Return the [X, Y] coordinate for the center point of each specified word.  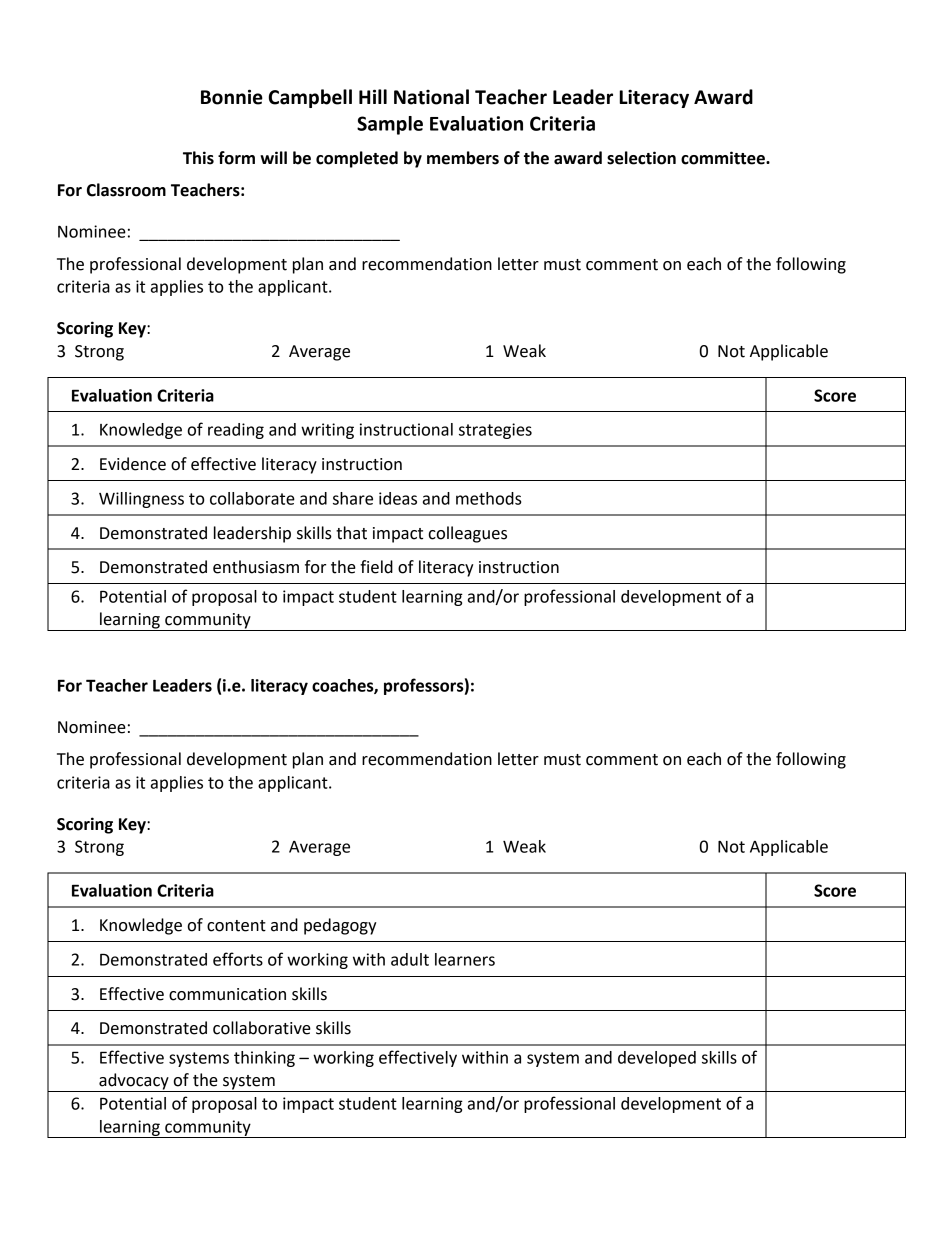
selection [641, 158]
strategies [495, 431]
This [198, 158]
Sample [390, 125]
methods [489, 498]
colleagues [467, 534]
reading [236, 431]
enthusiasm [256, 567]
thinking [264, 1059]
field [376, 567]
